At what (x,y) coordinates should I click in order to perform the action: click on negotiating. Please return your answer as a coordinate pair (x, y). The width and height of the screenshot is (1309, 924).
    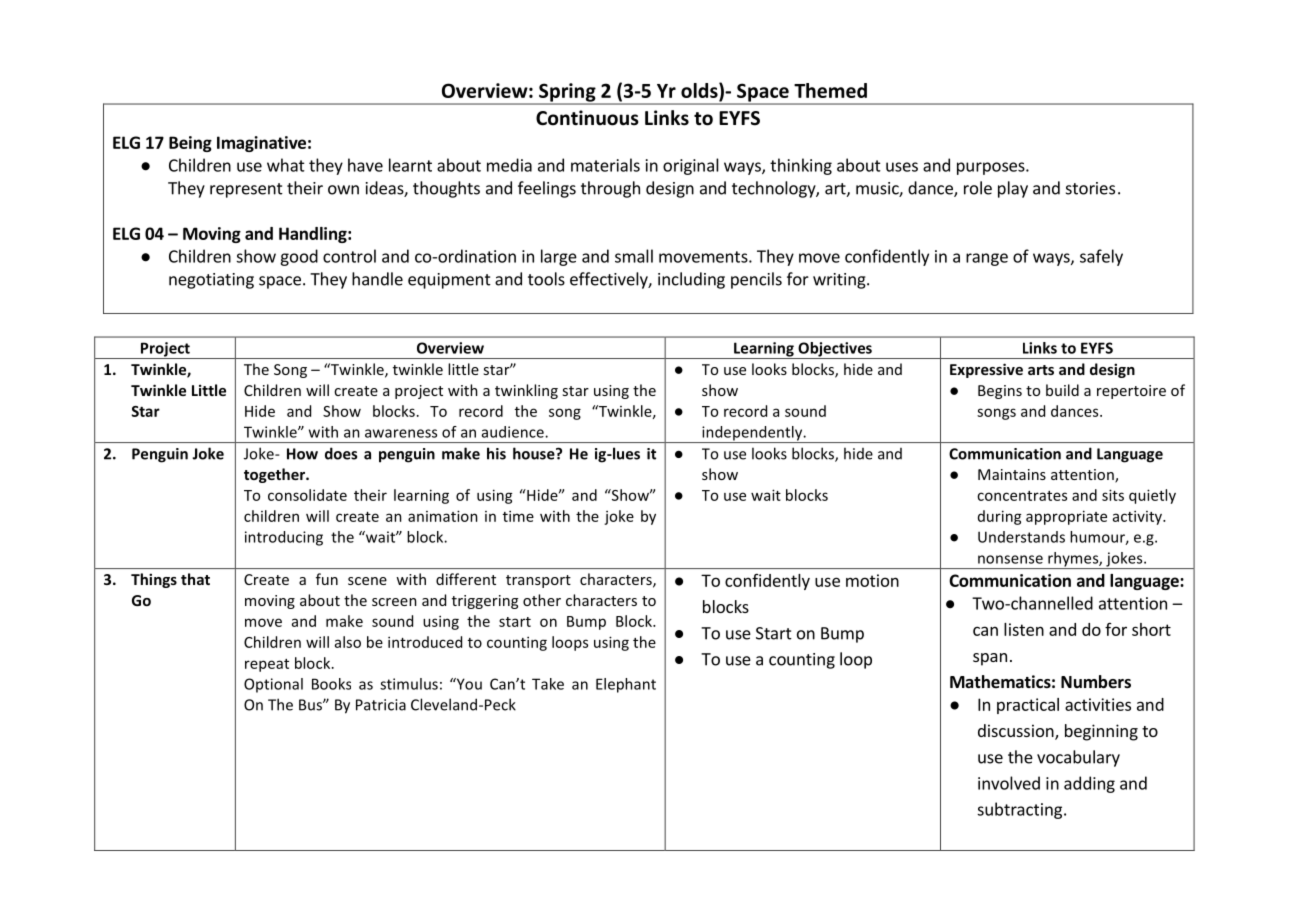
    Looking at the image, I should click on (211, 281).
